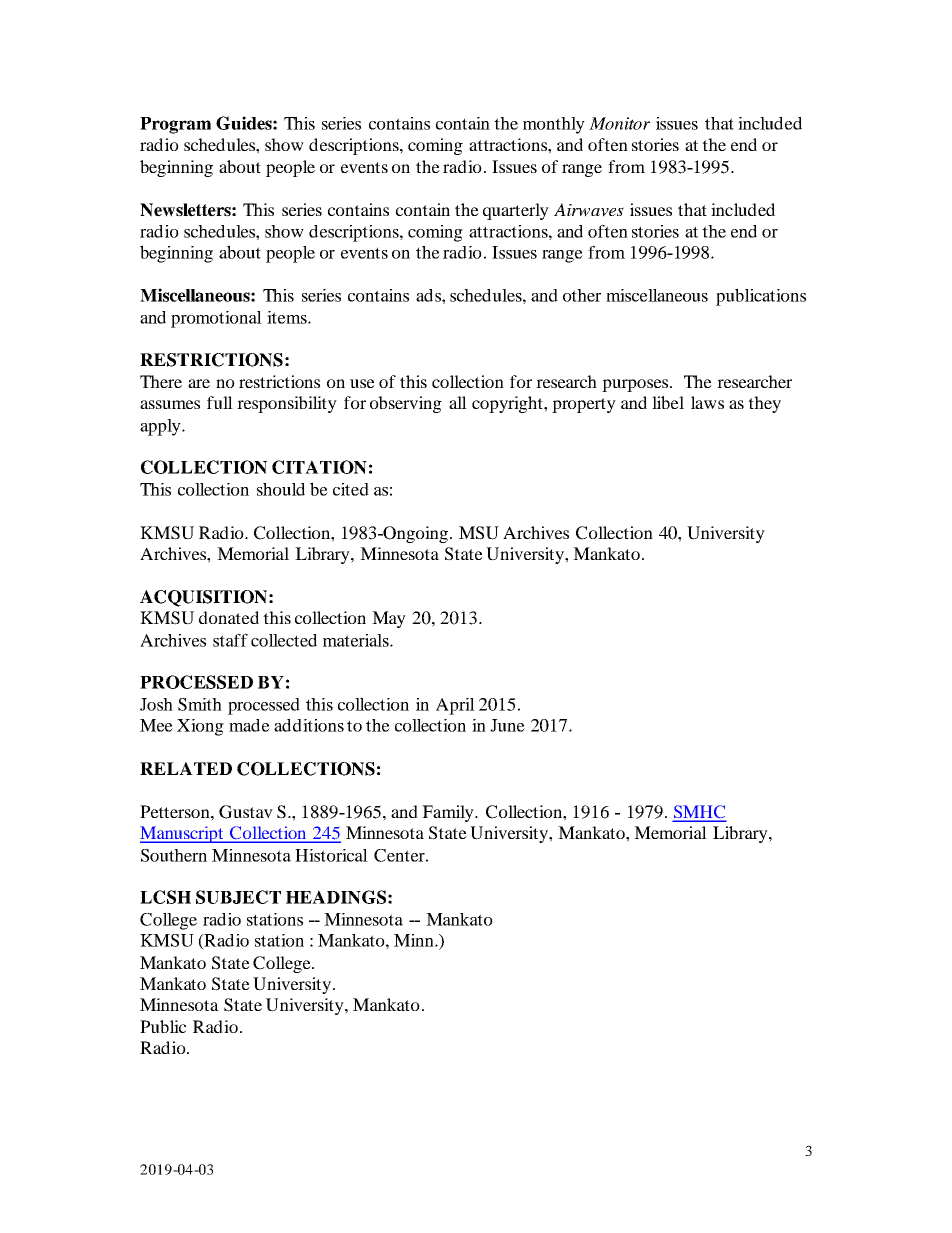 This screenshot has width=952, height=1233. Describe the element at coordinates (351, 489) in the screenshot. I see `cited` at that location.
